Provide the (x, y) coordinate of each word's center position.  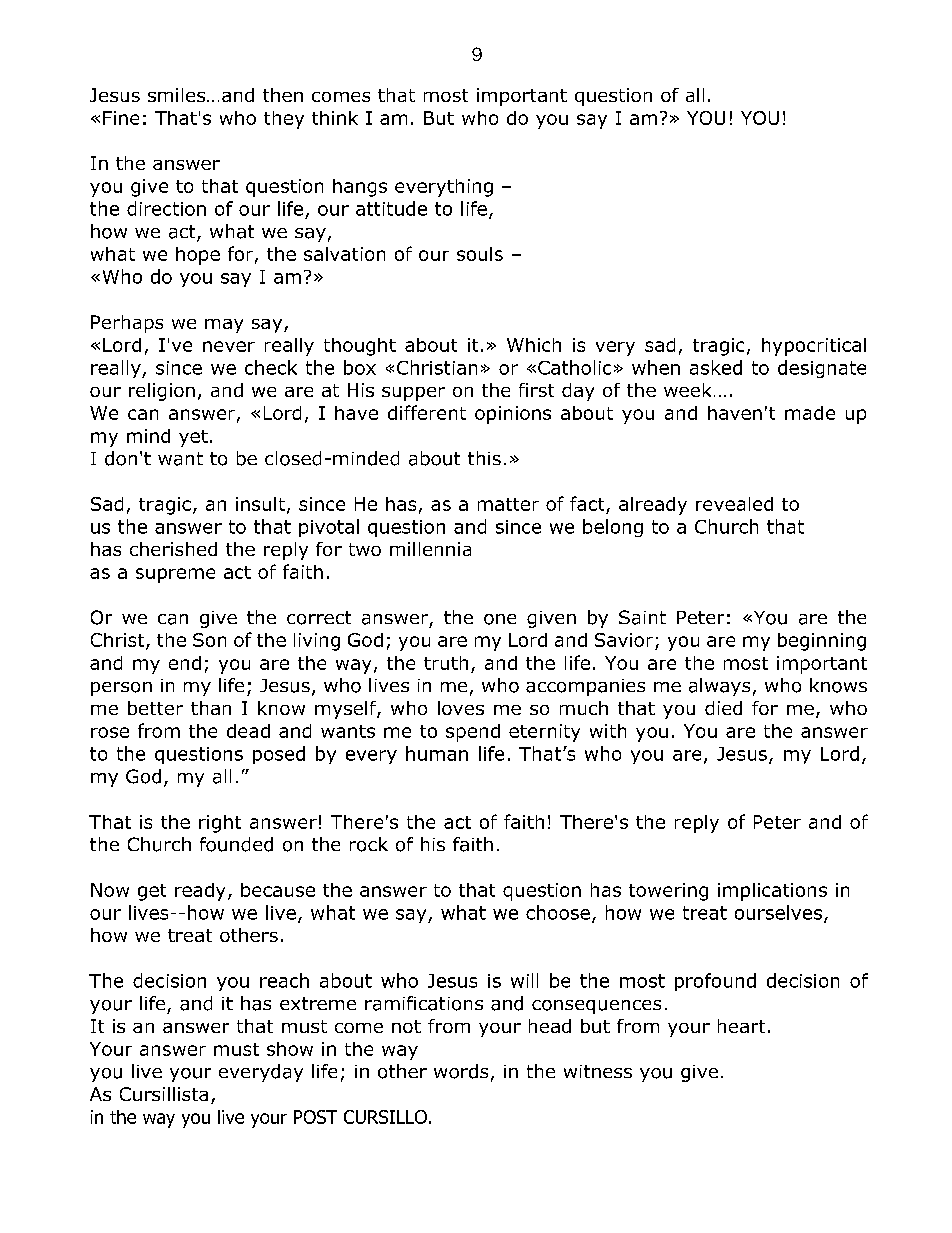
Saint (642, 617)
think (335, 118)
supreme (175, 575)
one (500, 619)
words (461, 1071)
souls (480, 254)
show (290, 1049)
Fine (121, 118)
